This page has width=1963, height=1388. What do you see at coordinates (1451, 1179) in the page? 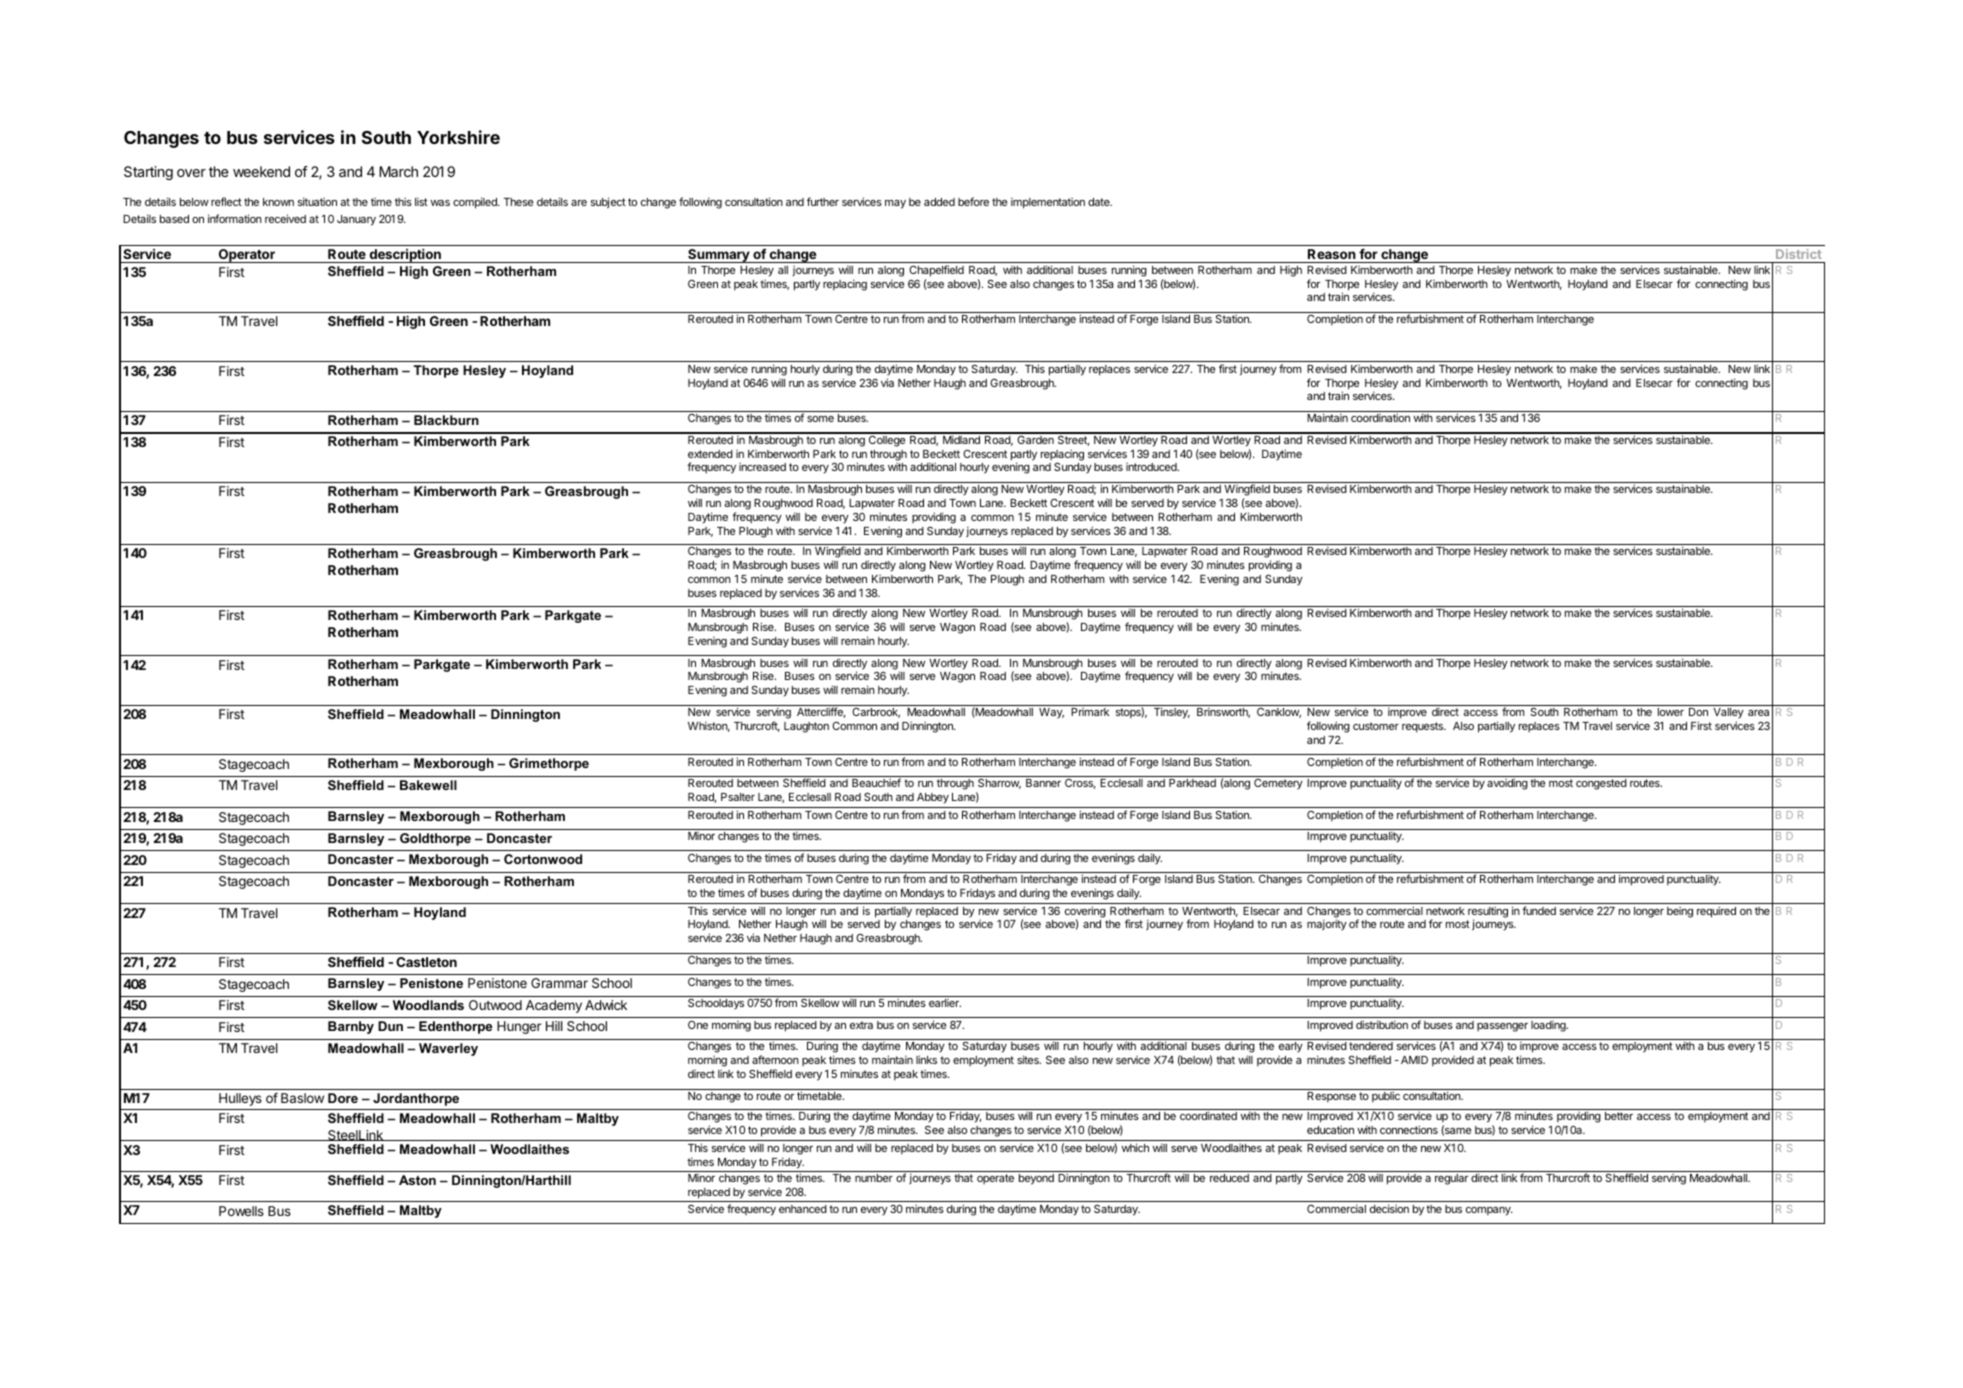
I see `regular` at bounding box center [1451, 1179].
